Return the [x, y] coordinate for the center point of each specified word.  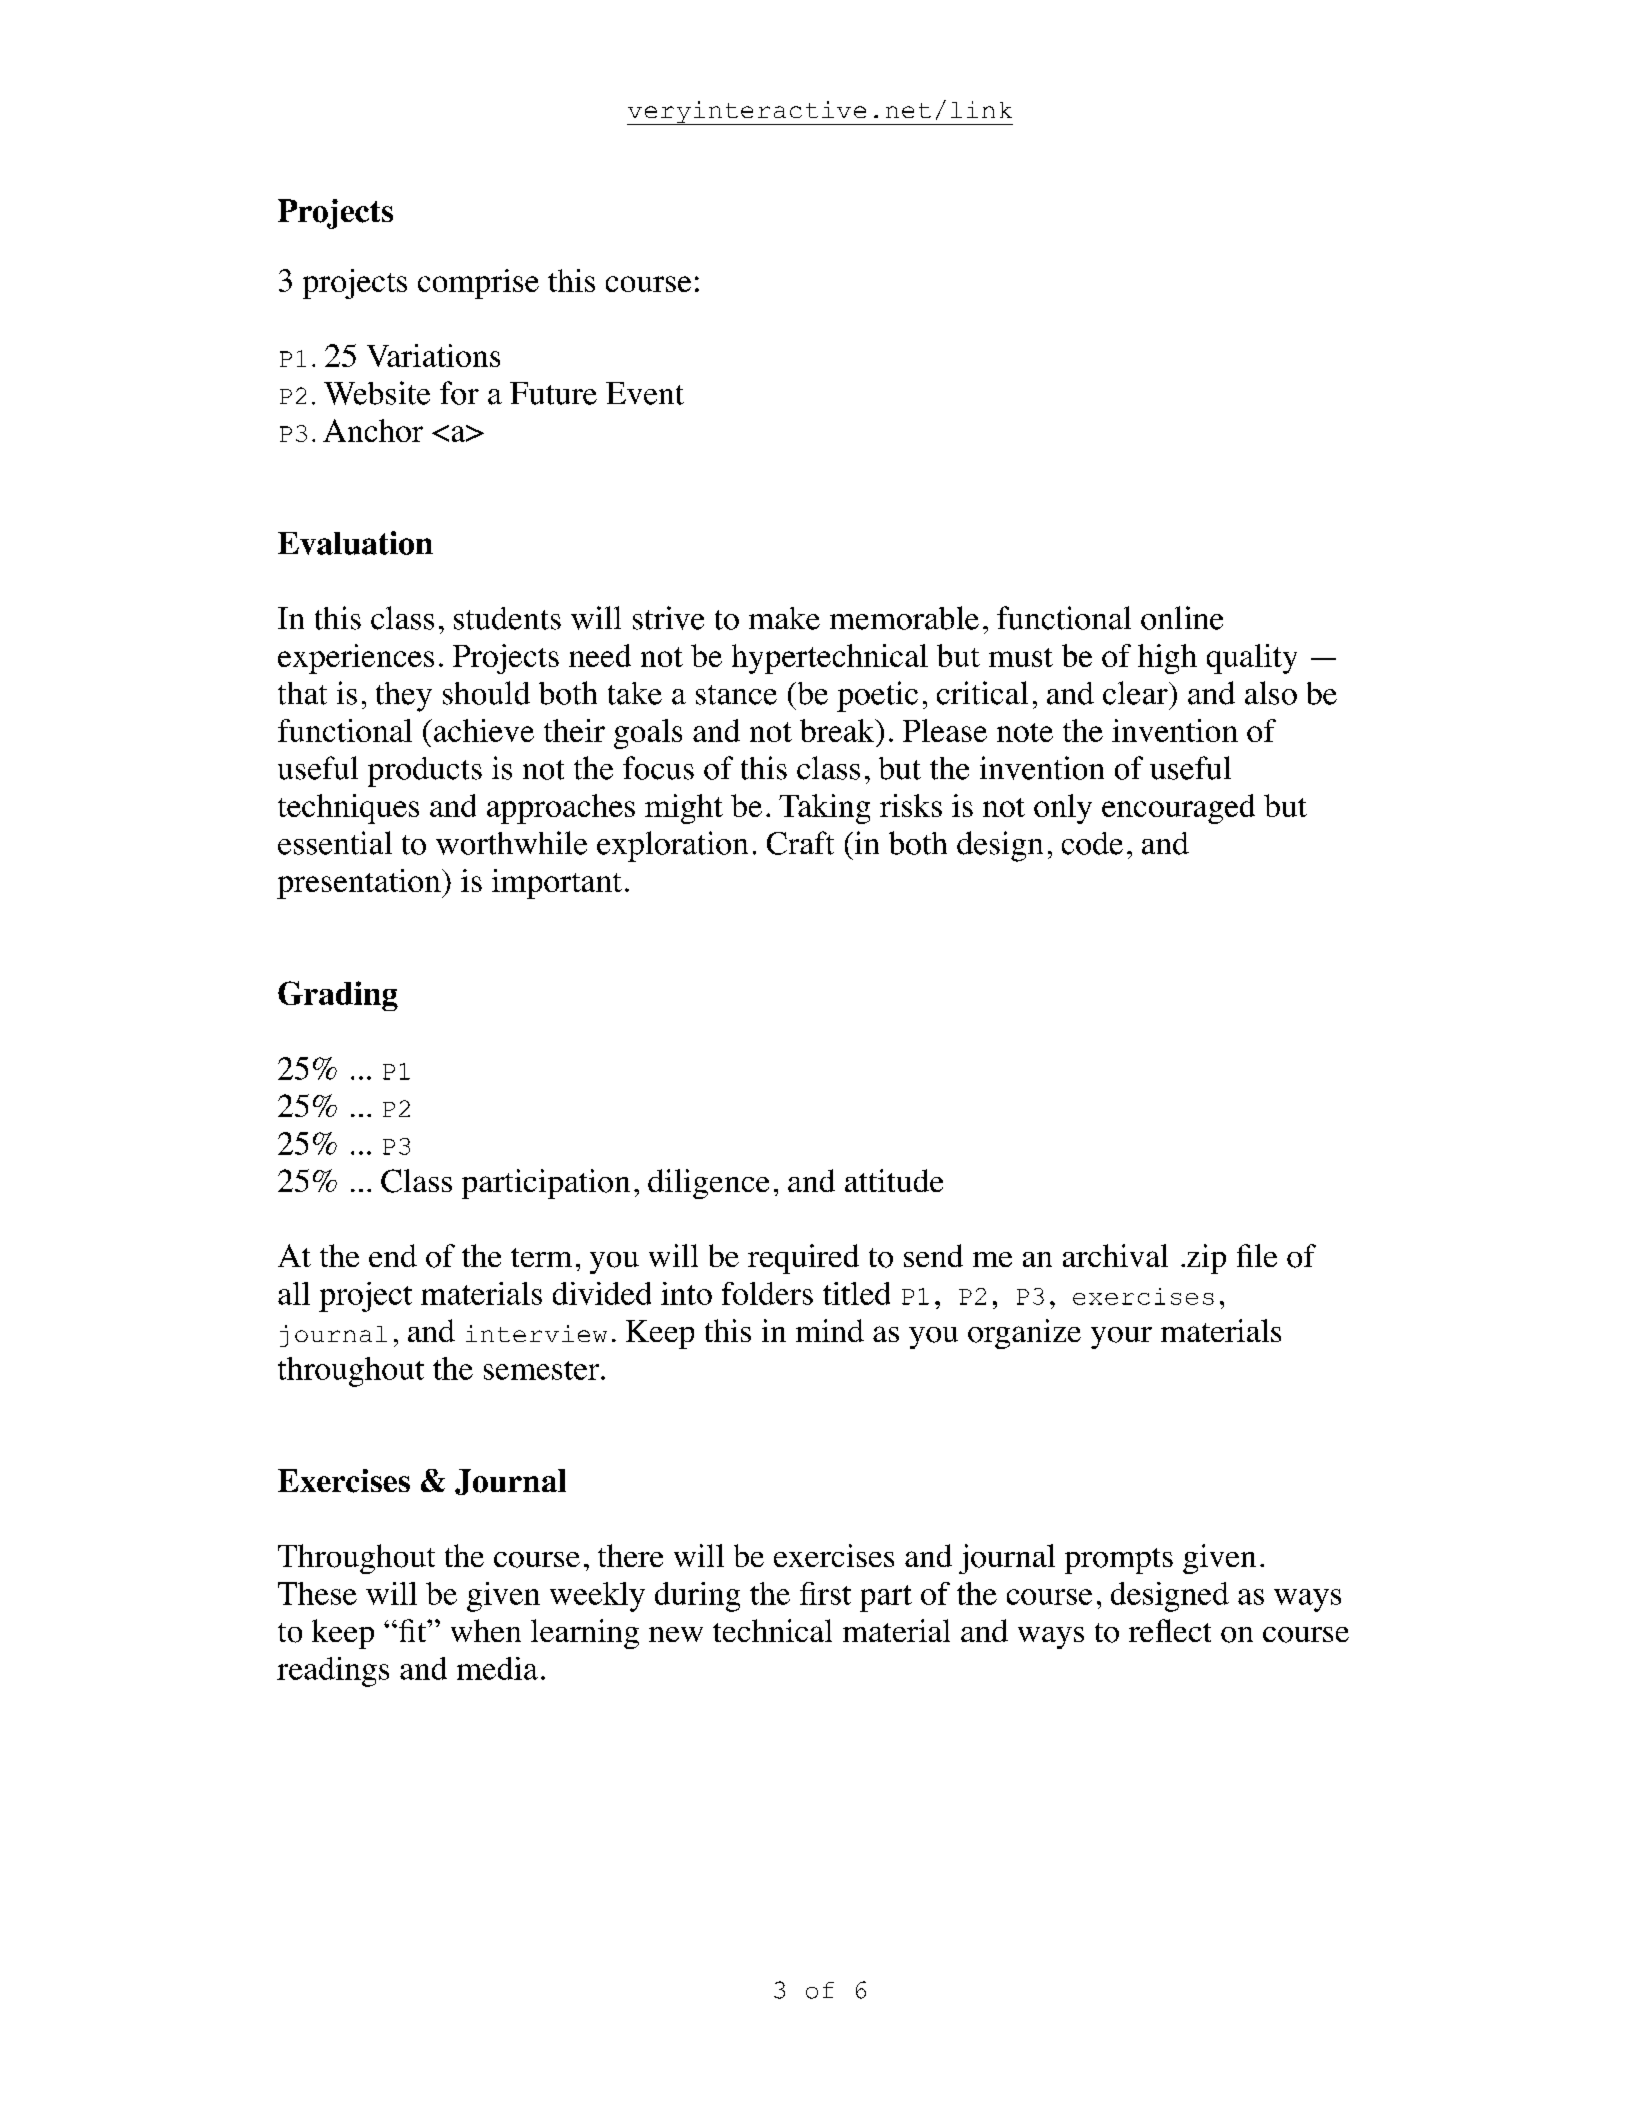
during [697, 1597]
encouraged [1178, 809]
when [486, 1630]
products [425, 772]
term [541, 1257]
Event [645, 393]
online [1182, 618]
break [838, 730]
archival [1115, 1255]
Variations [433, 355]
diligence [708, 1184]
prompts [1119, 1561]
